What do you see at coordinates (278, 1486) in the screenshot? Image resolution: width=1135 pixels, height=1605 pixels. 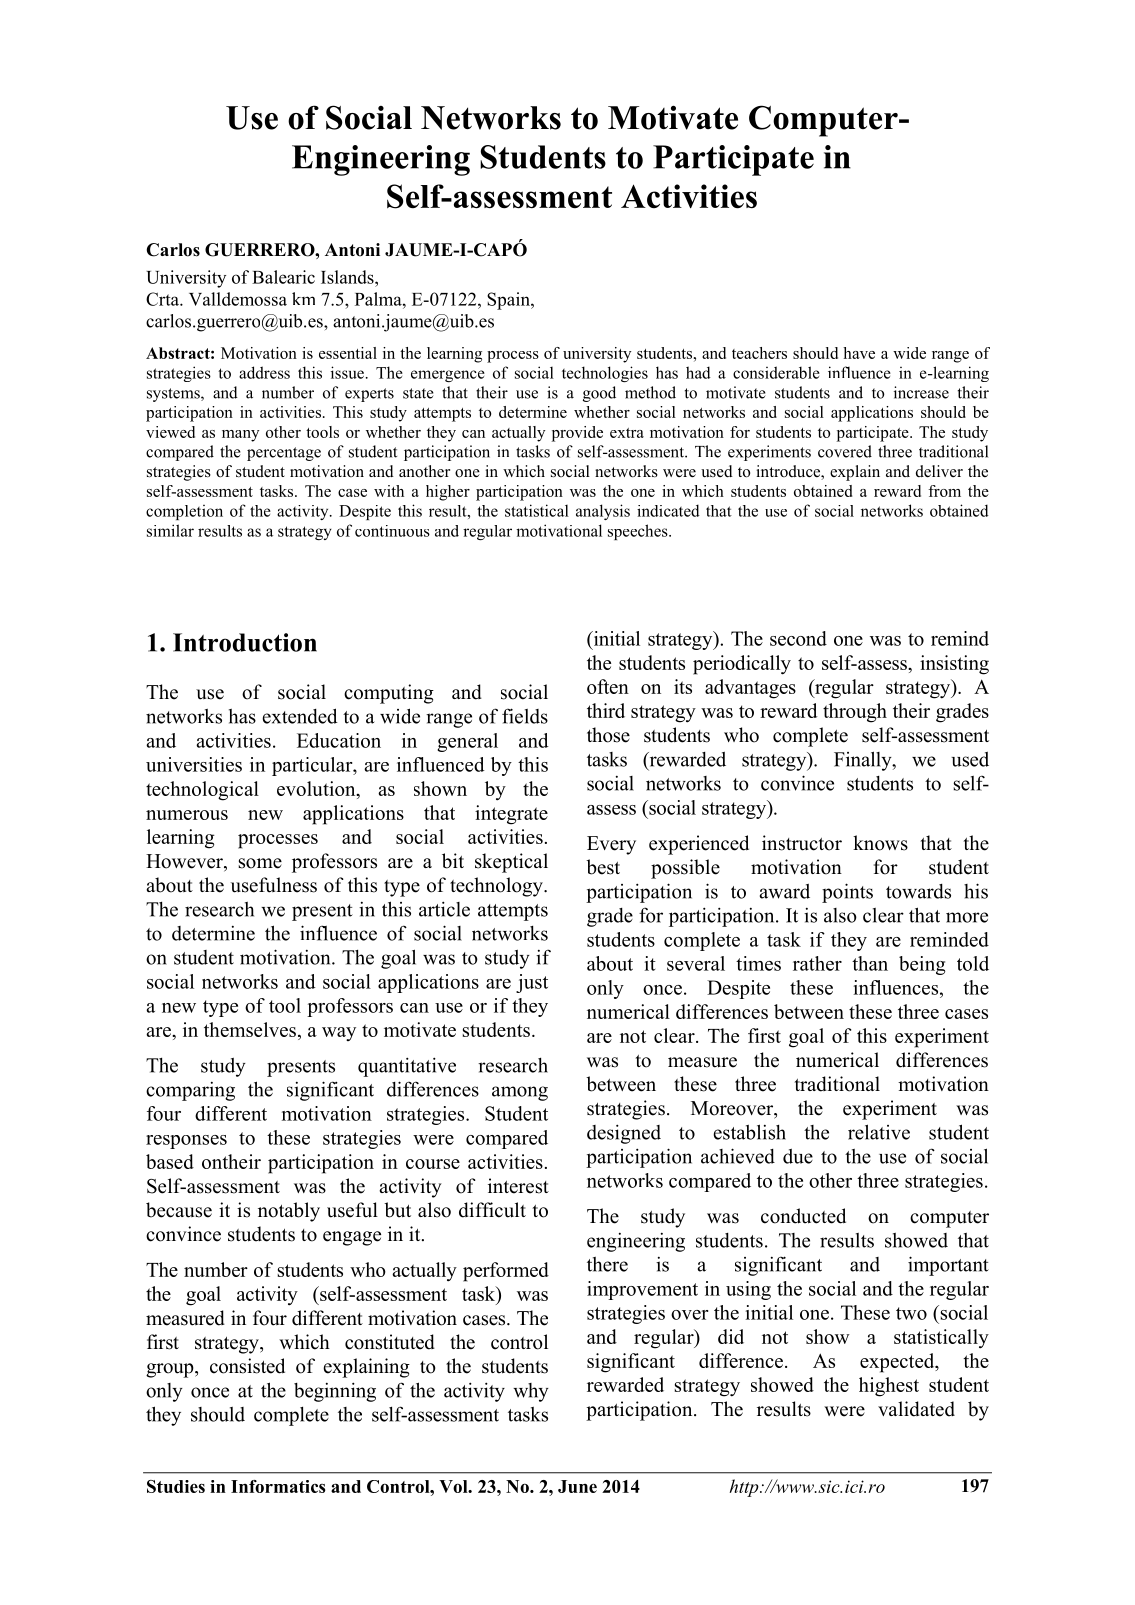 I see `Informatics` at bounding box center [278, 1486].
